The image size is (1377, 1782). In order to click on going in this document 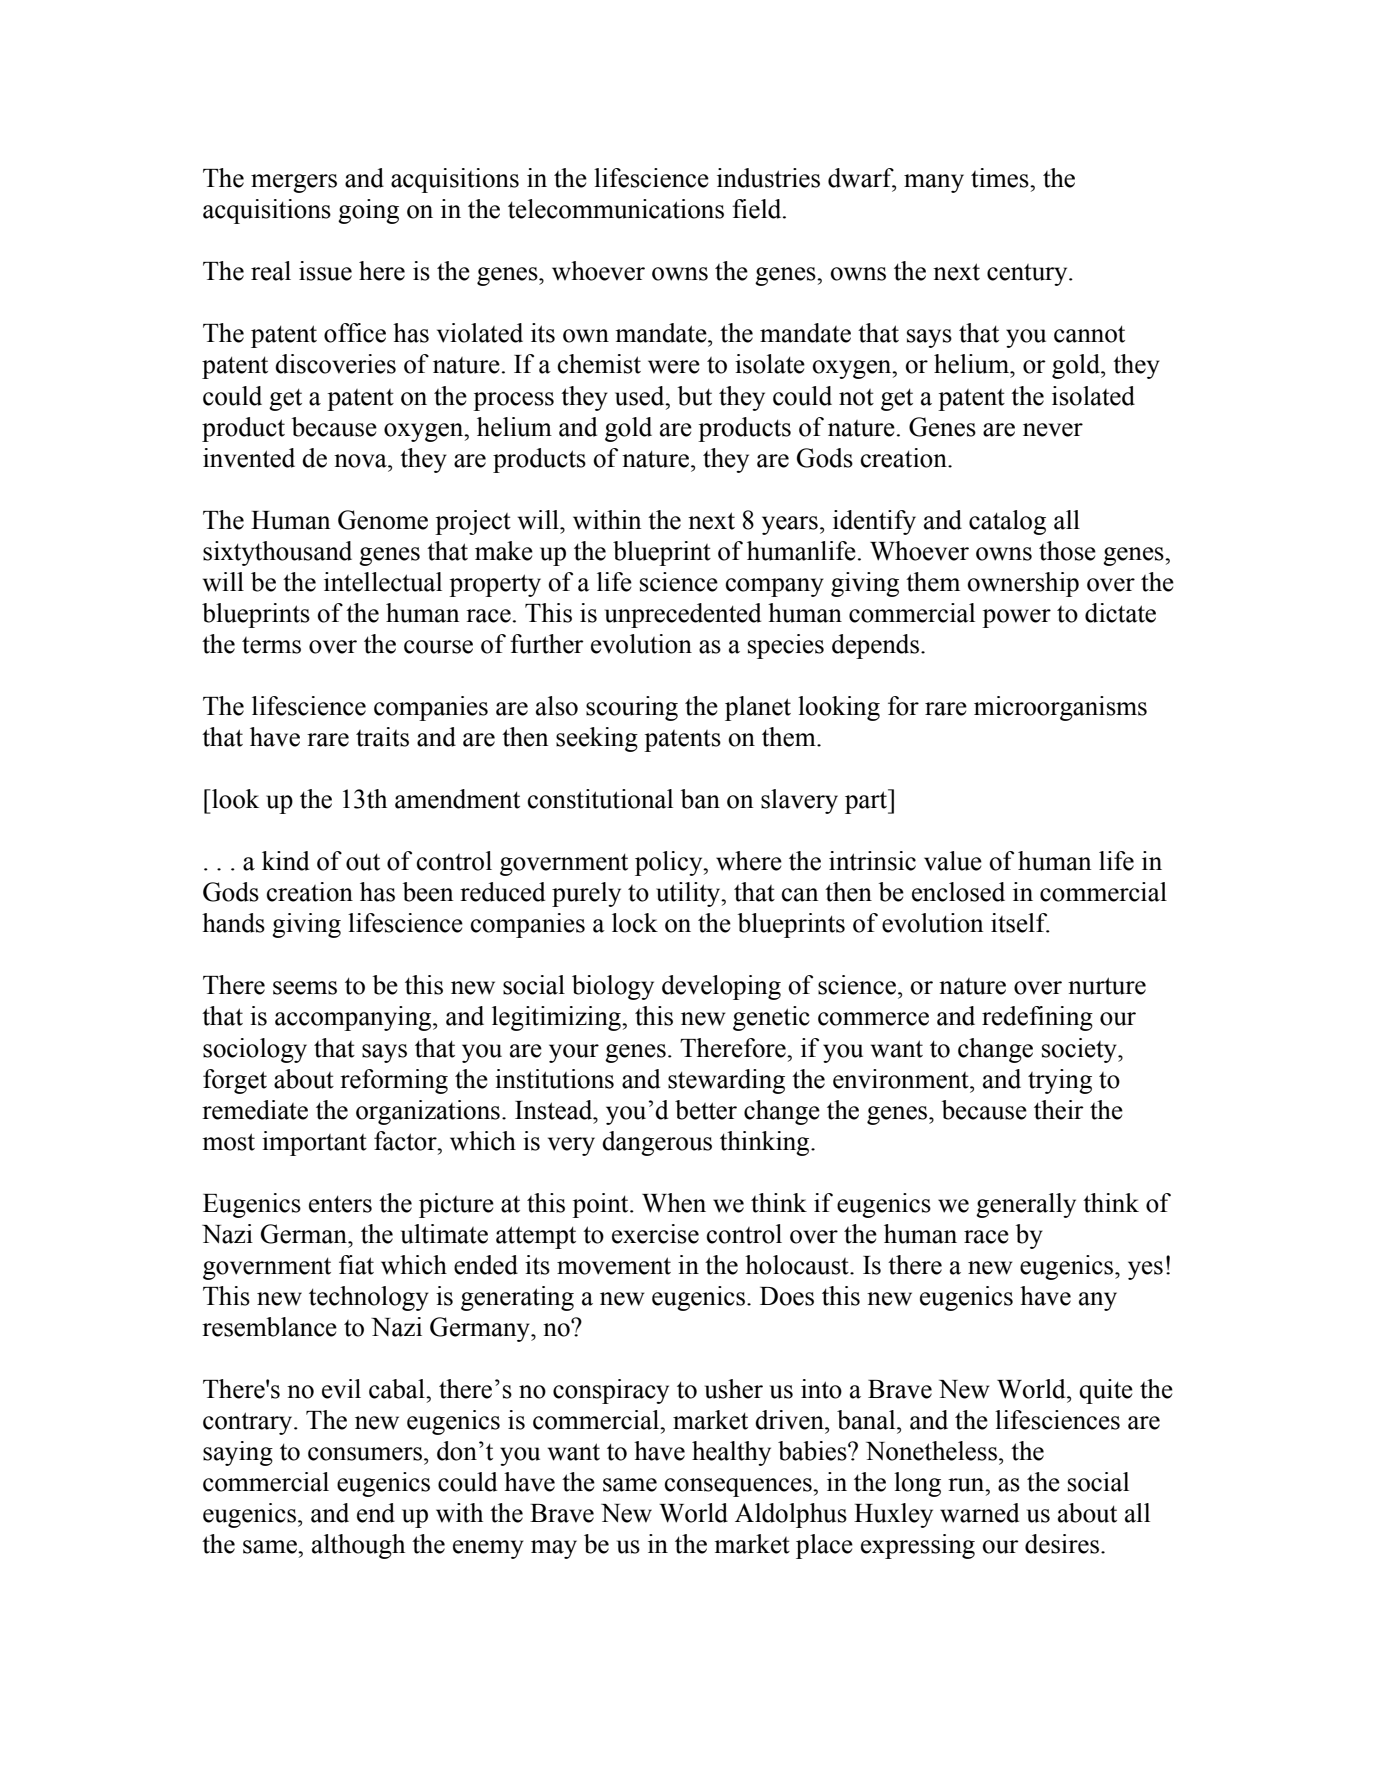, I will do `click(368, 211)`.
